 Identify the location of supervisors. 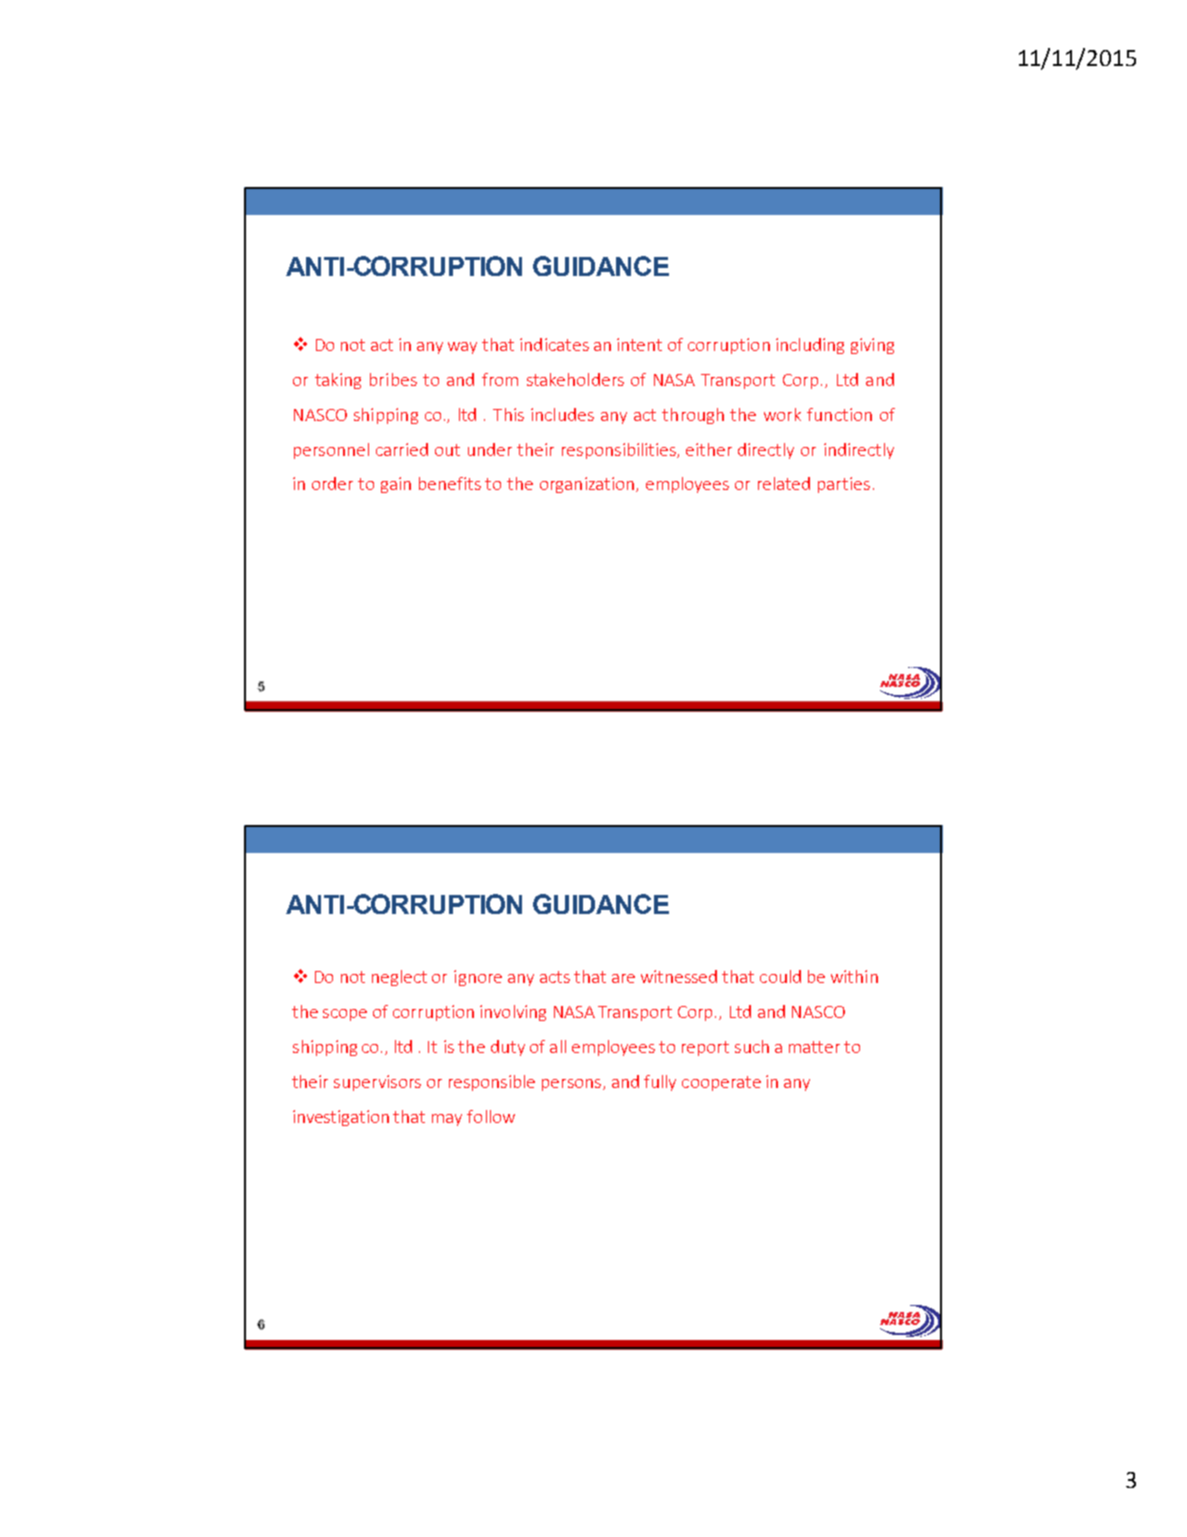
(377, 1083).
